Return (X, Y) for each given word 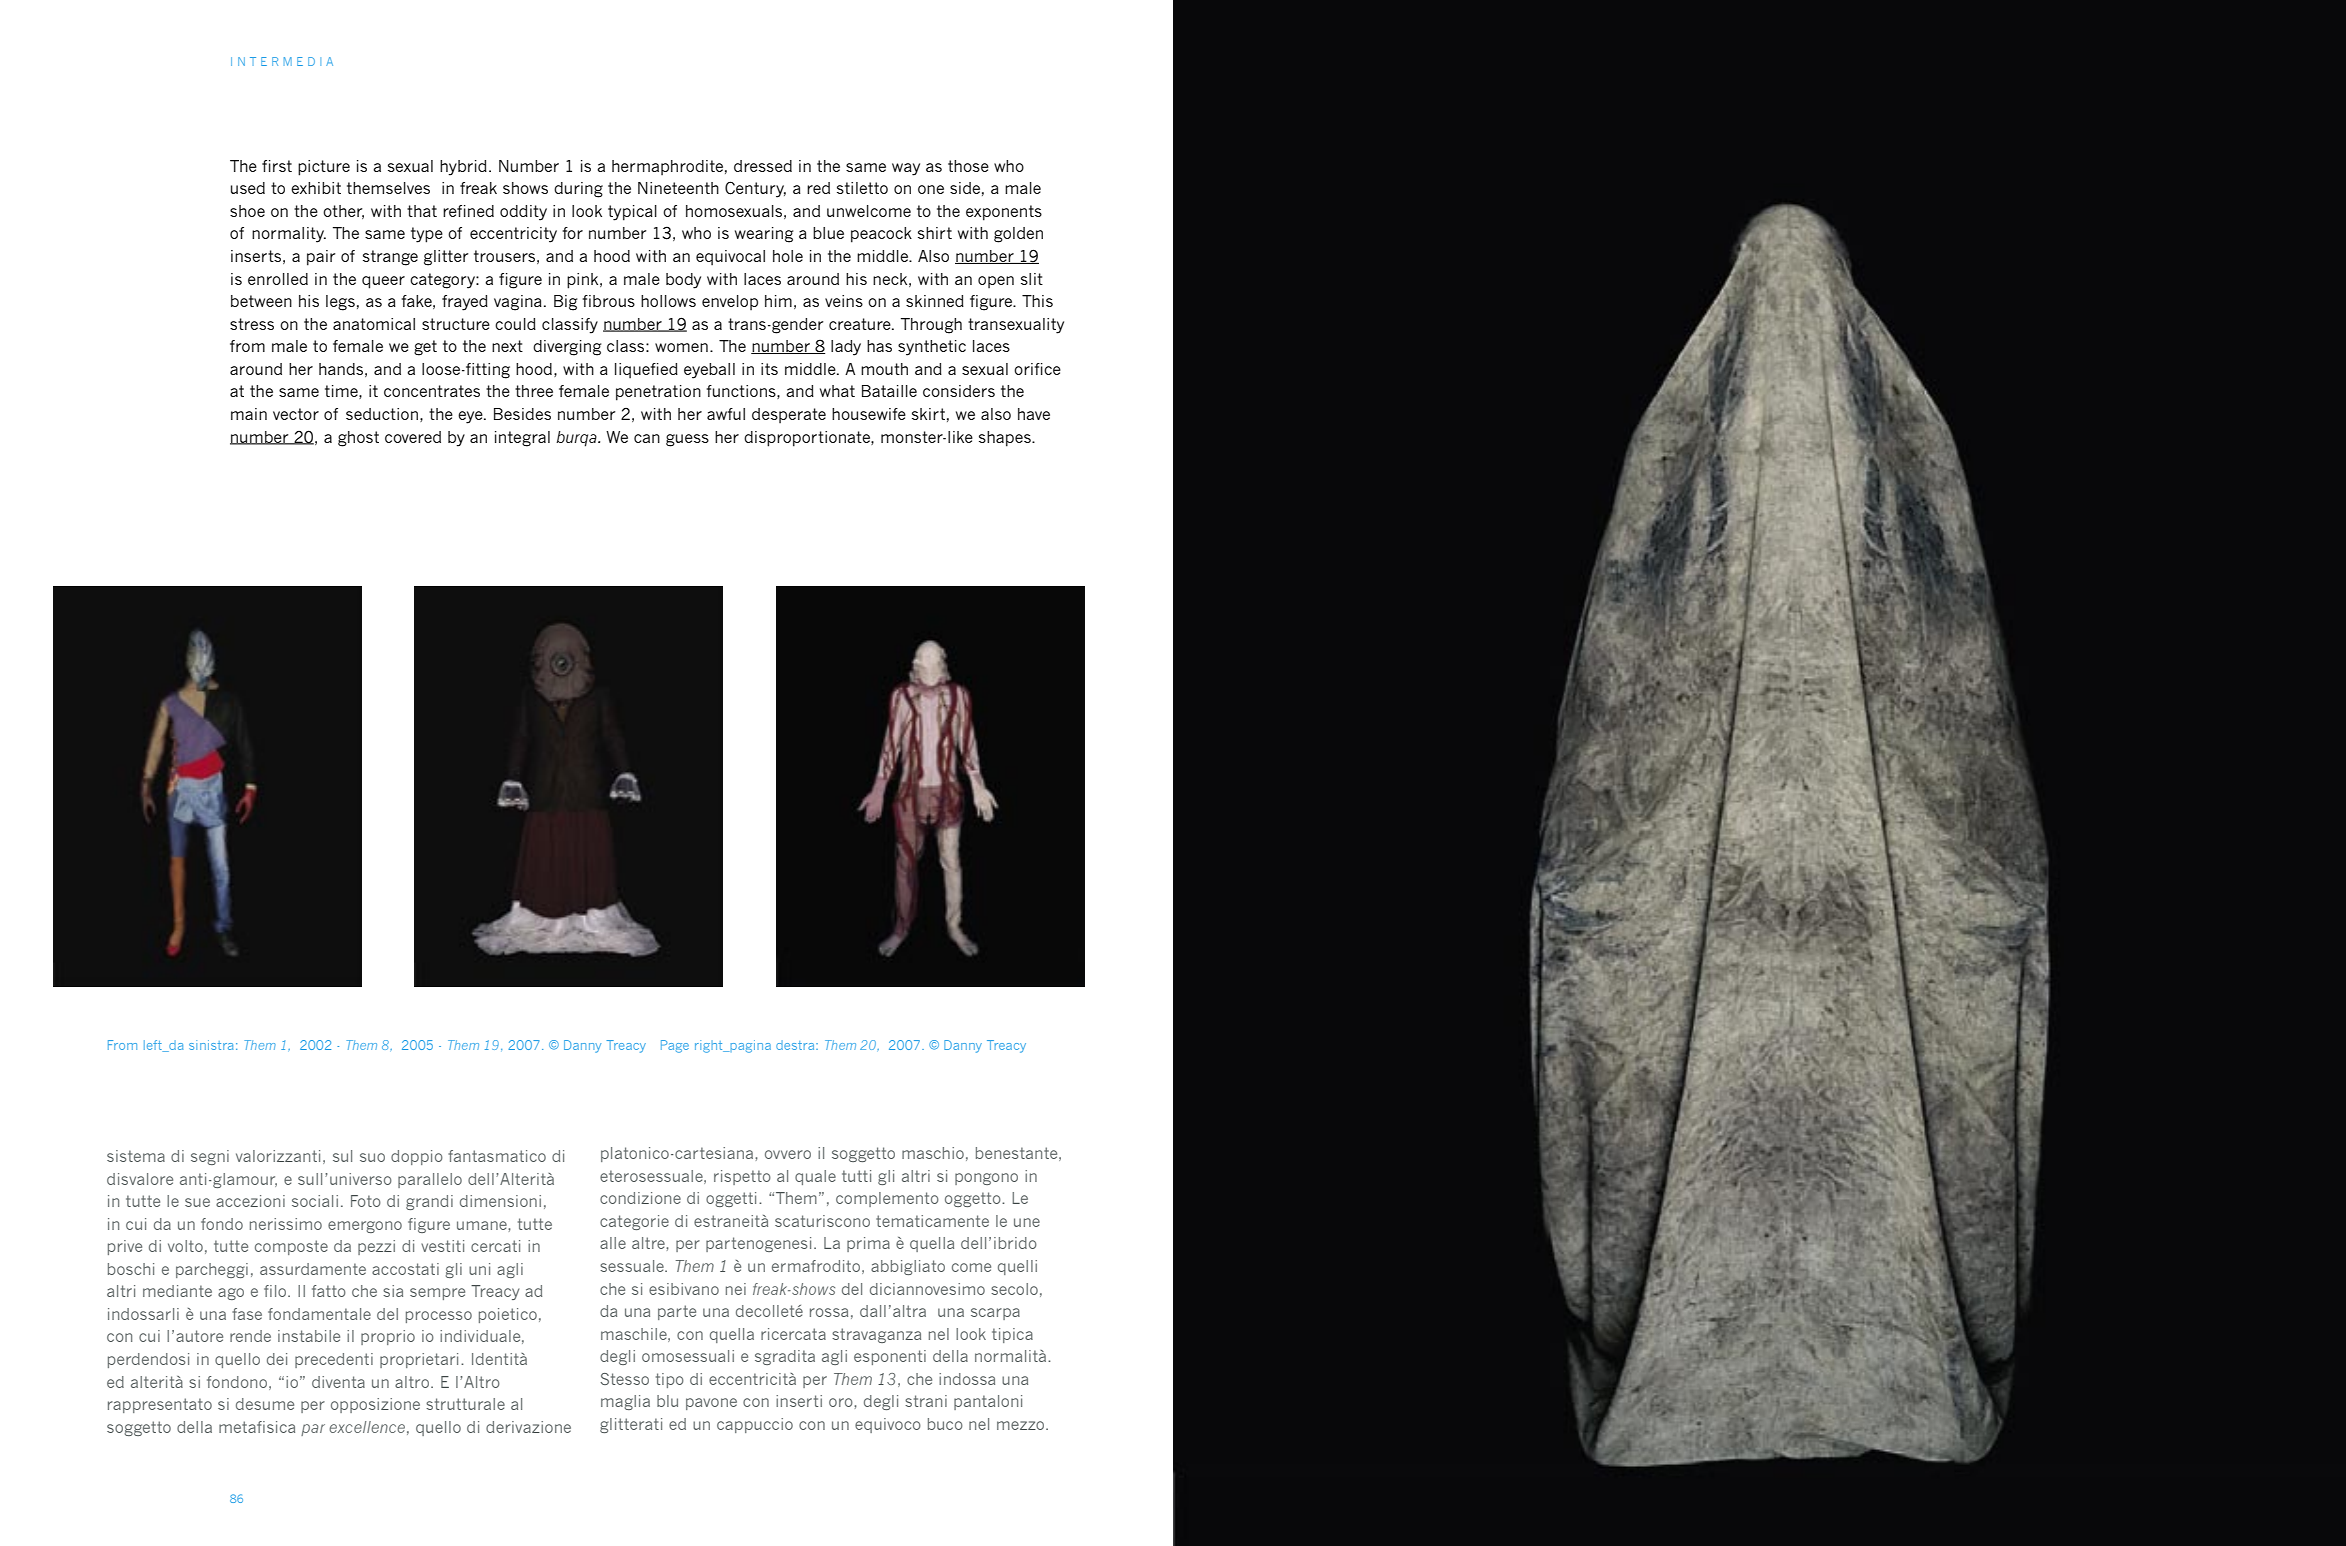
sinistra (211, 1045)
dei (277, 1359)
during (578, 190)
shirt (935, 233)
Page (675, 1046)
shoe (247, 211)
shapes (1006, 439)
